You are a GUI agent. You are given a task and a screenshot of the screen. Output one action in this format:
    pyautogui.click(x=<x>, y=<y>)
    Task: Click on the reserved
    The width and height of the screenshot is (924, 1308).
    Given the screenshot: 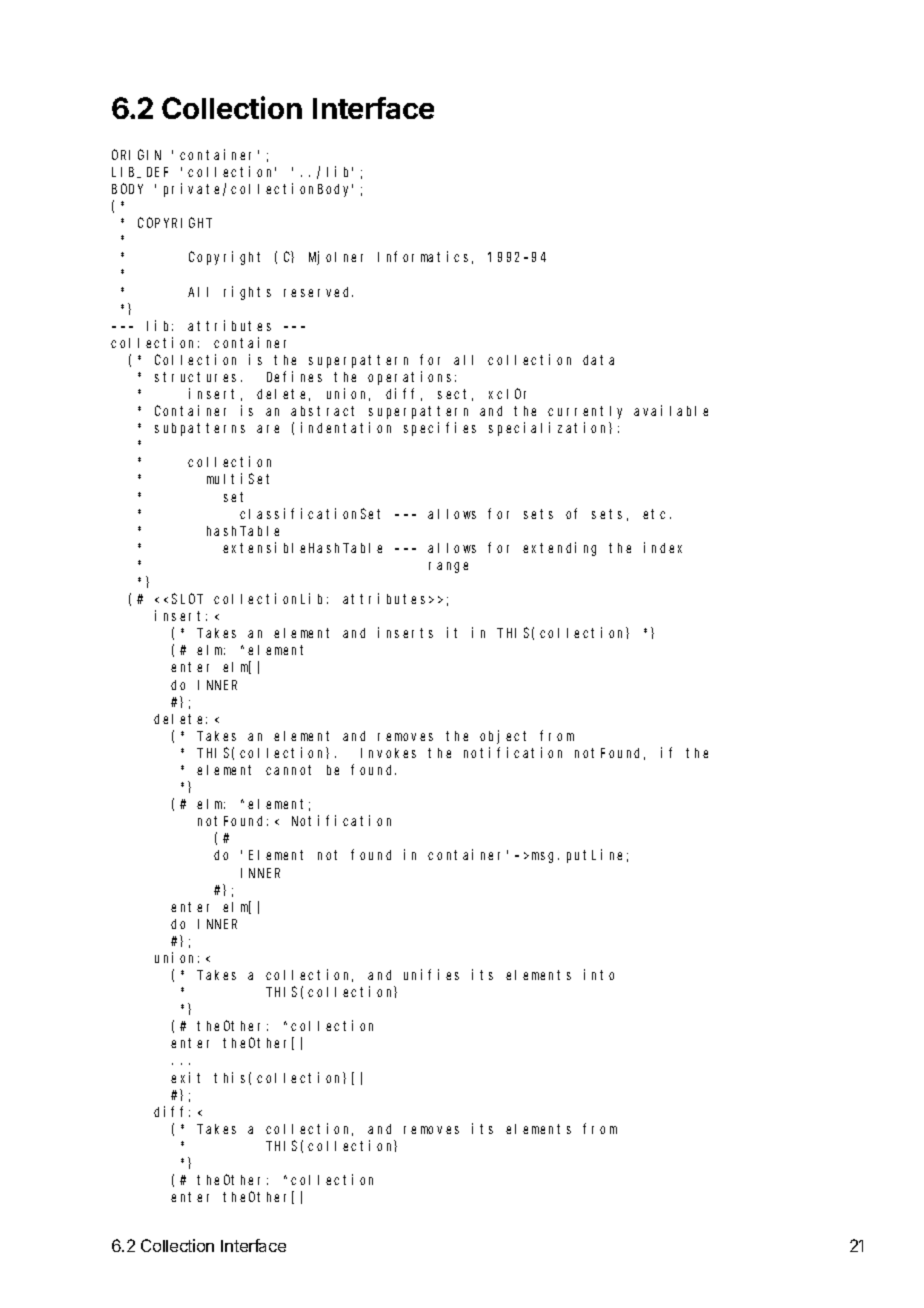 What is the action you would take?
    pyautogui.click(x=318, y=292)
